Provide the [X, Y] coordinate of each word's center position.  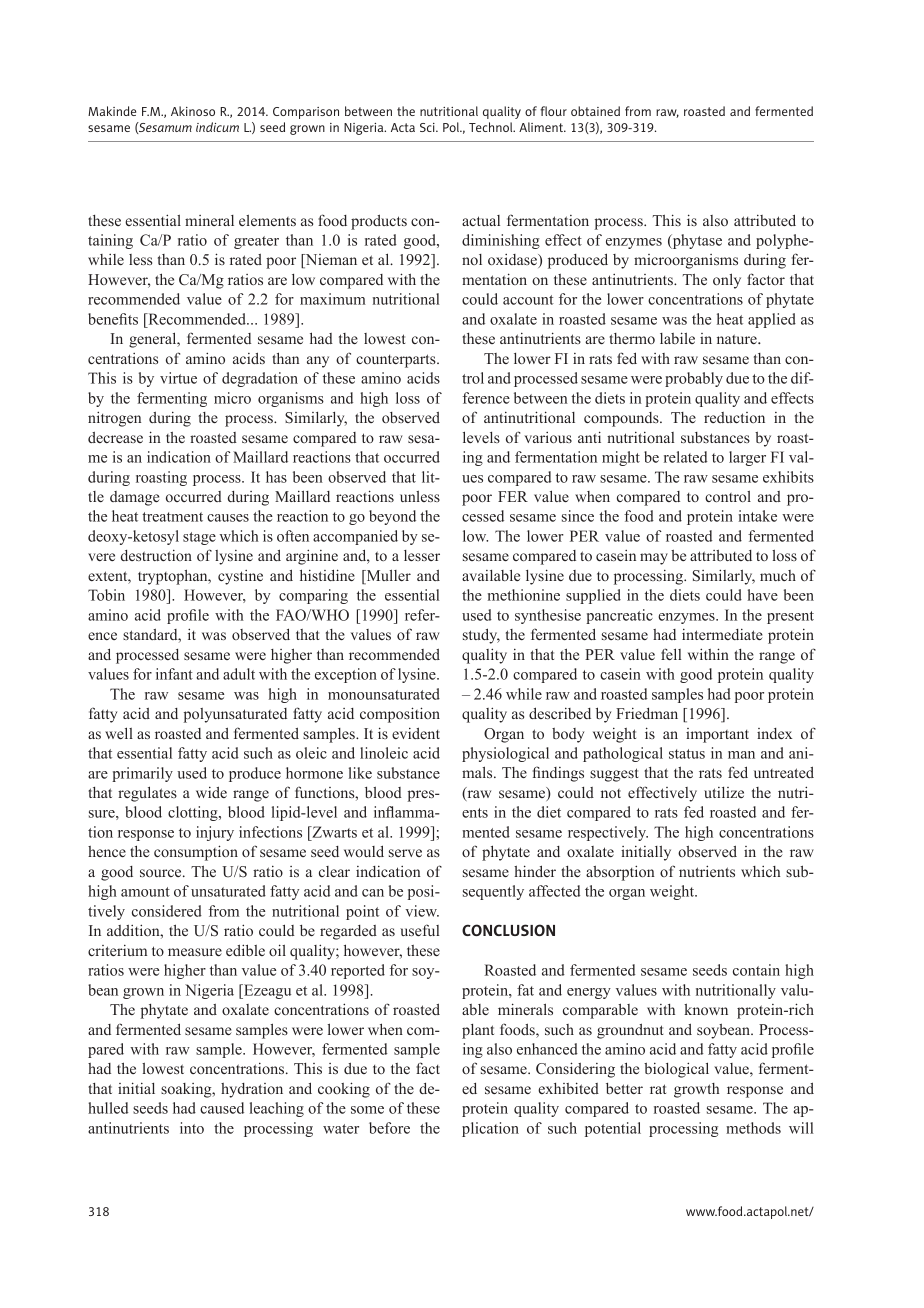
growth [696, 1090]
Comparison [306, 113]
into [192, 1128]
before [389, 1128]
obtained [595, 111]
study [481, 636]
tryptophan [174, 577]
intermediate [722, 634]
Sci [428, 127]
